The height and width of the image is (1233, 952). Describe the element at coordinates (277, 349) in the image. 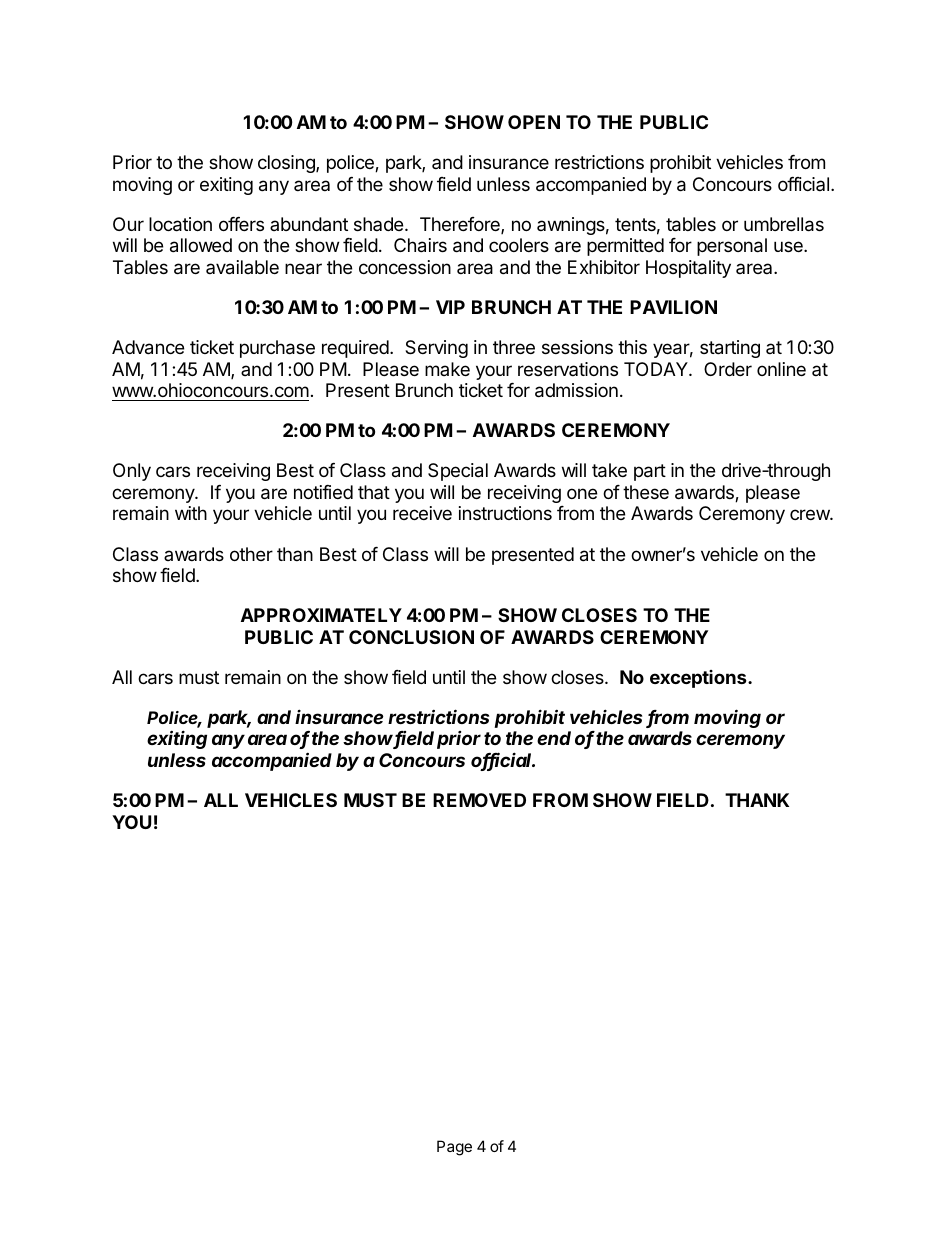

I see `purchase` at that location.
